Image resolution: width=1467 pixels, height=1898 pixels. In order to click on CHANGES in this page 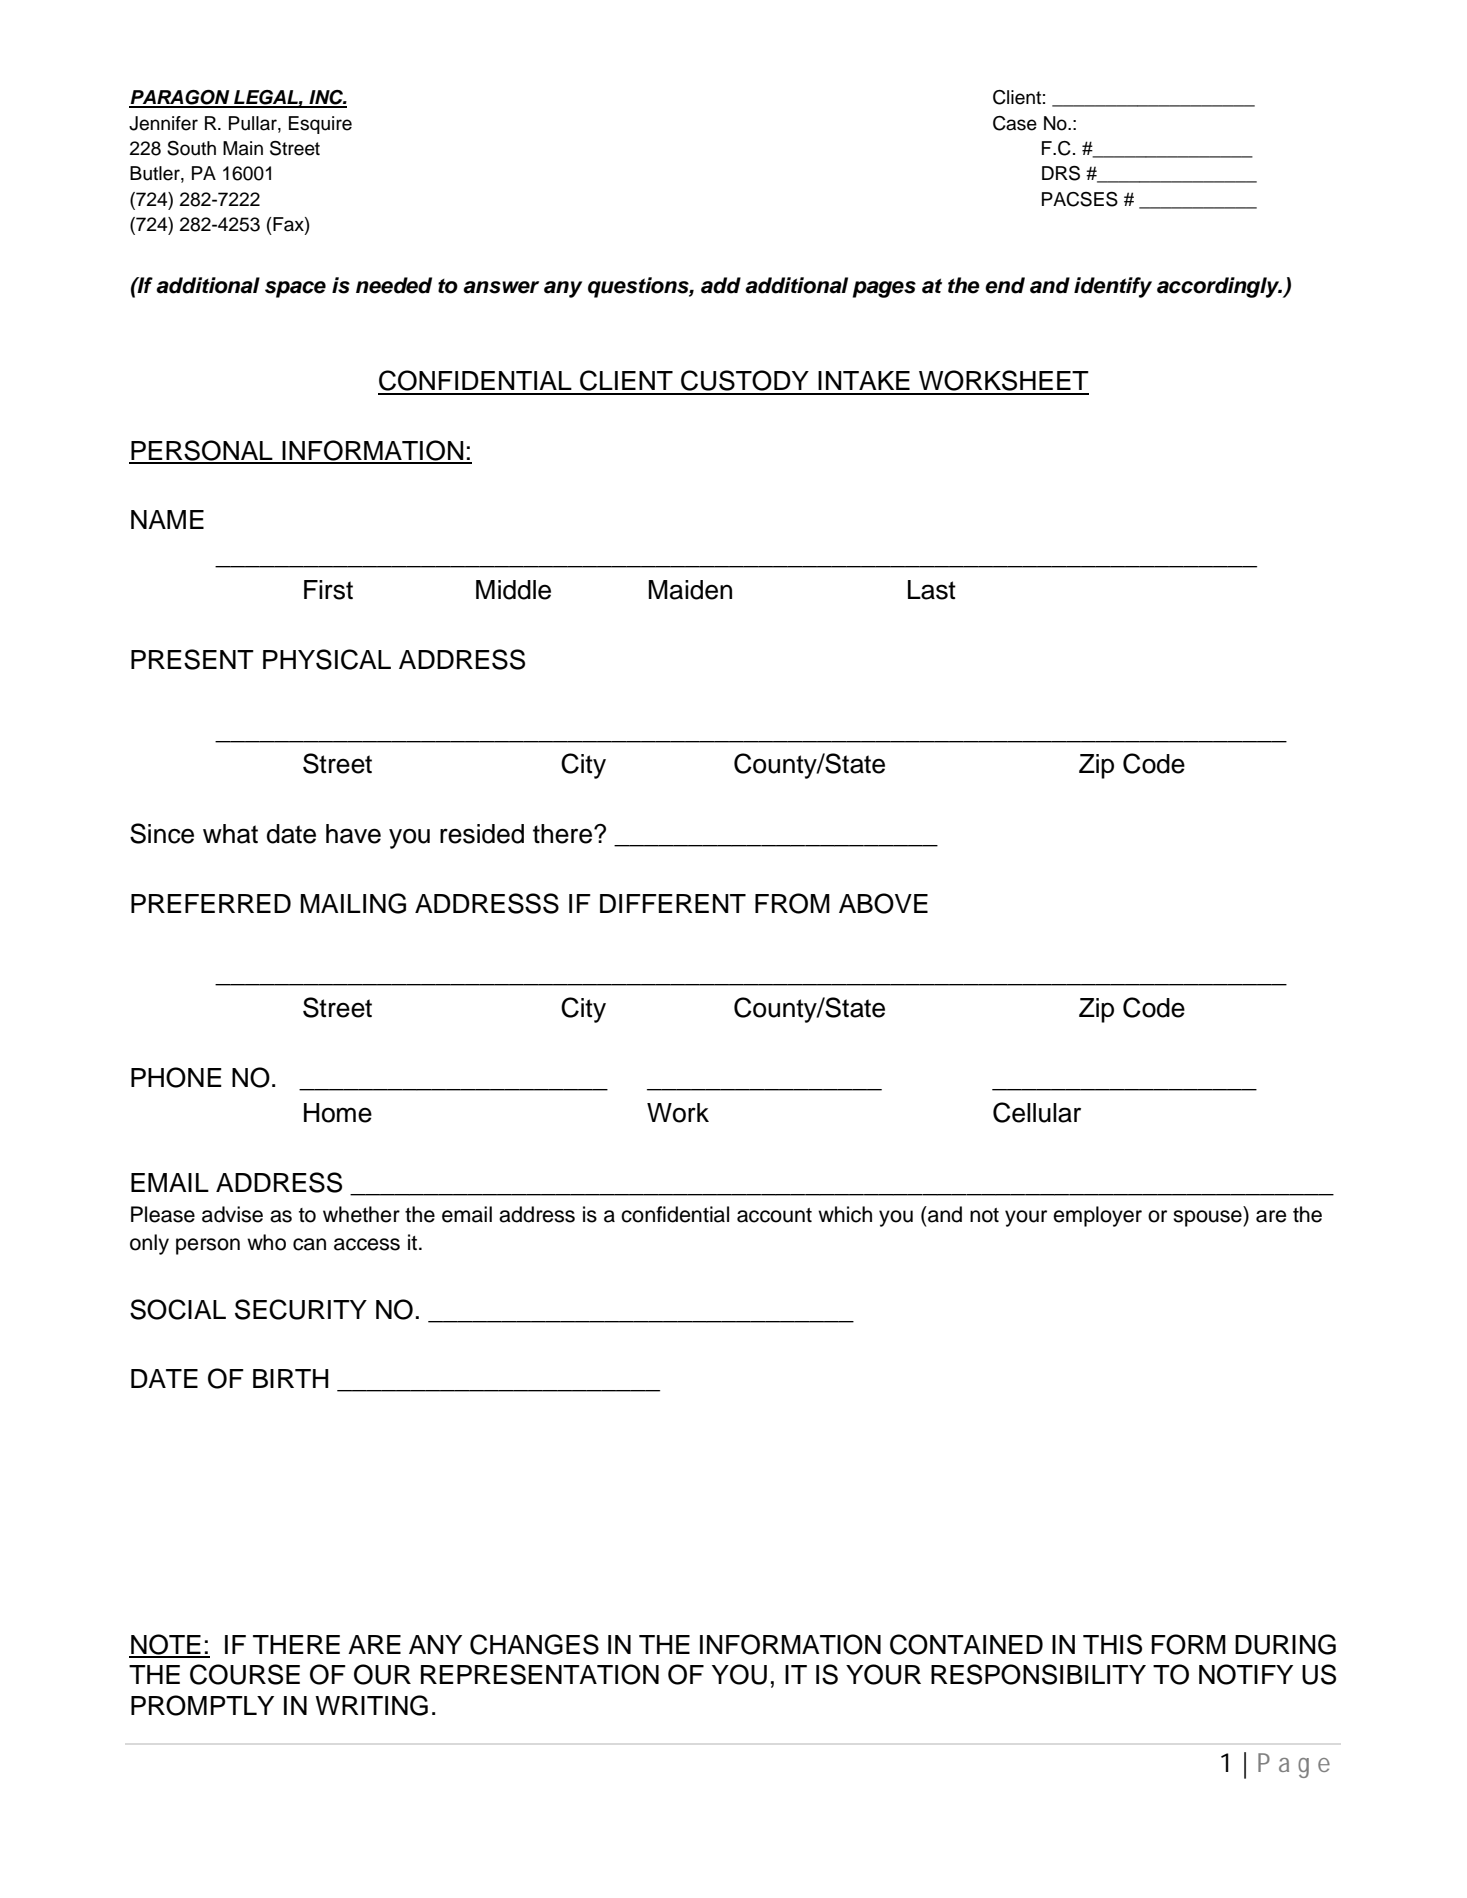, I will do `click(534, 1644)`.
